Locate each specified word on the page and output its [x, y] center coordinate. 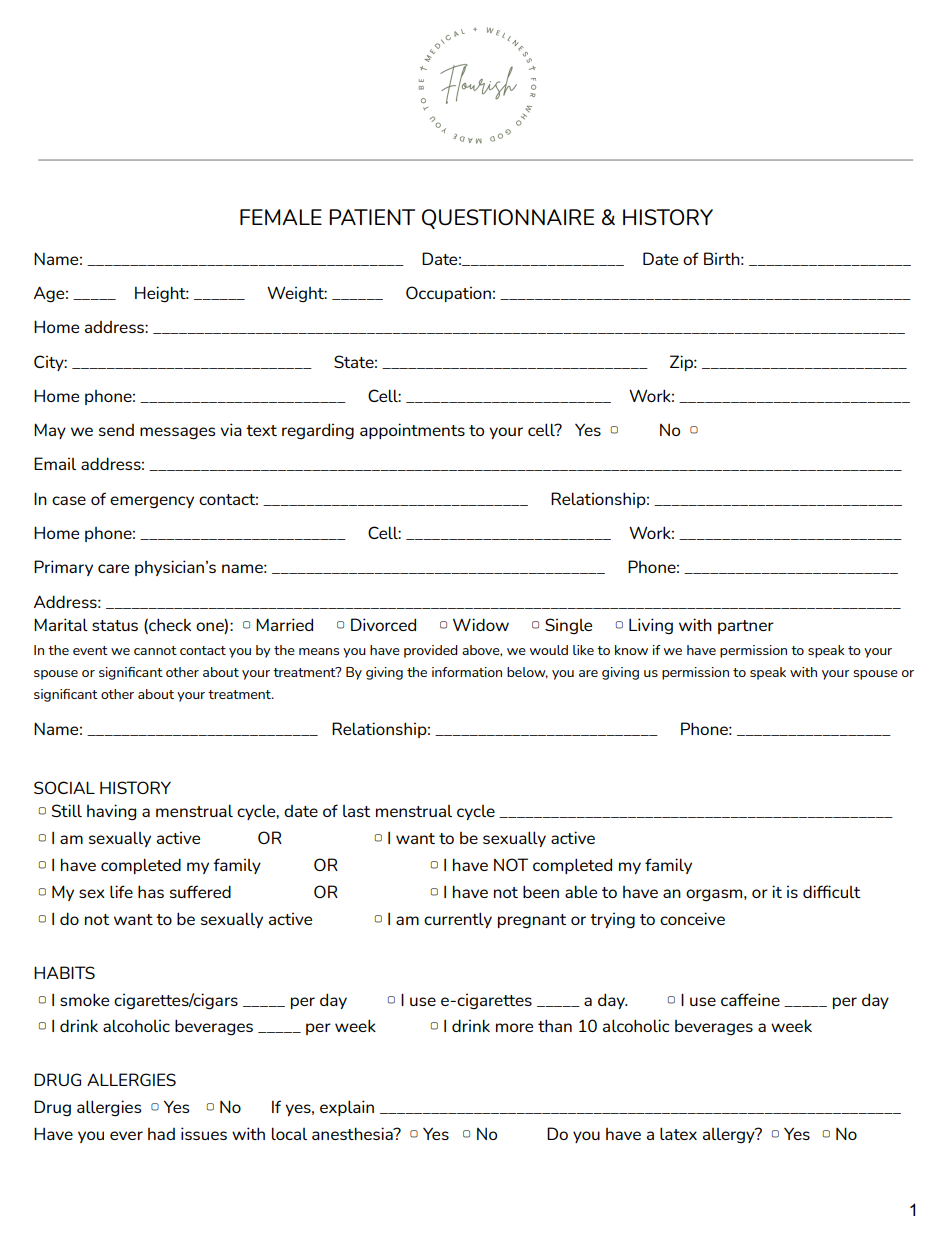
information [467, 672]
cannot [155, 650]
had [161, 1134]
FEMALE [281, 217]
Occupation [448, 294]
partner [746, 627]
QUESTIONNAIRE [508, 219]
